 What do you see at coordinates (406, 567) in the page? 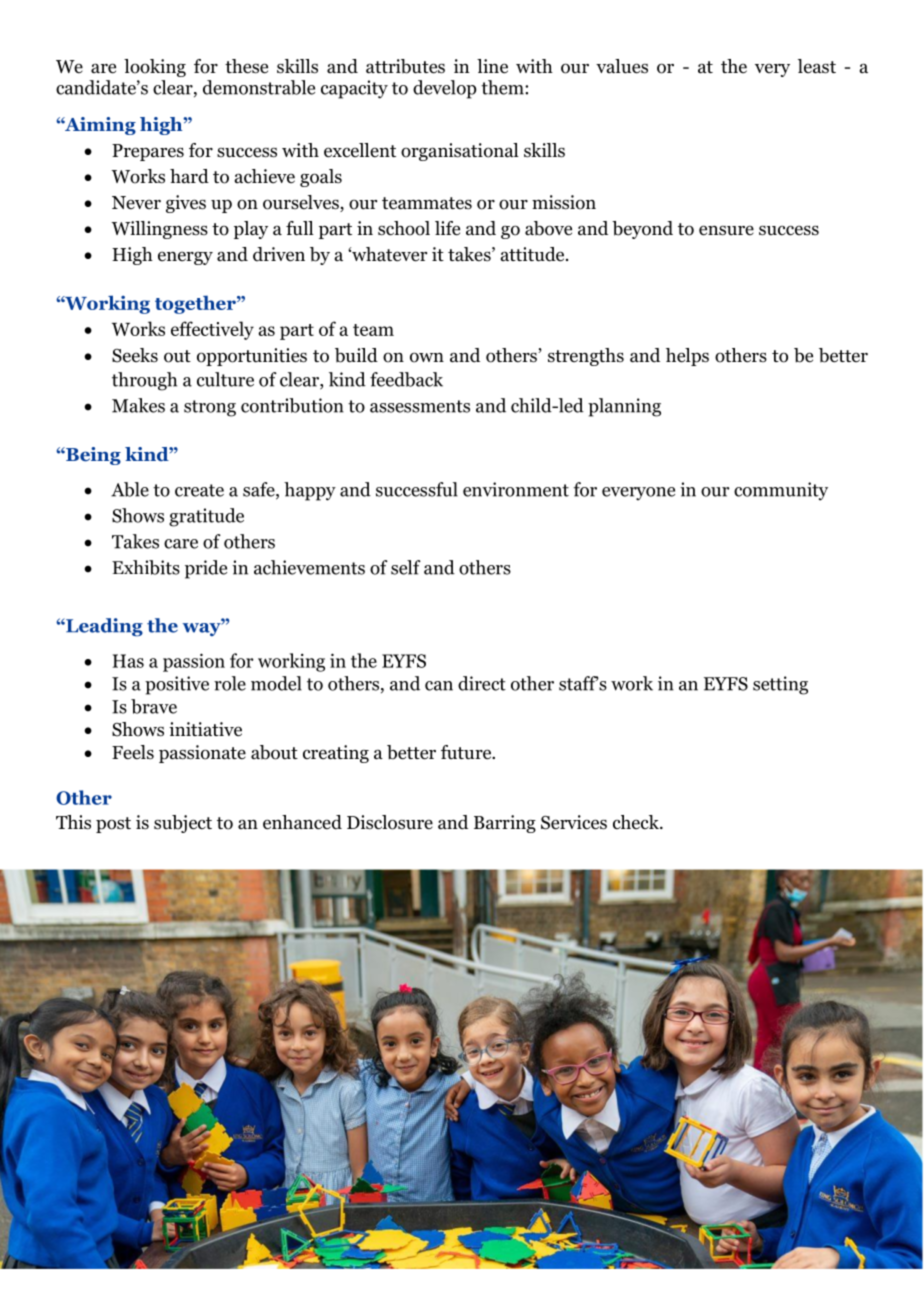
I see `self` at bounding box center [406, 567].
